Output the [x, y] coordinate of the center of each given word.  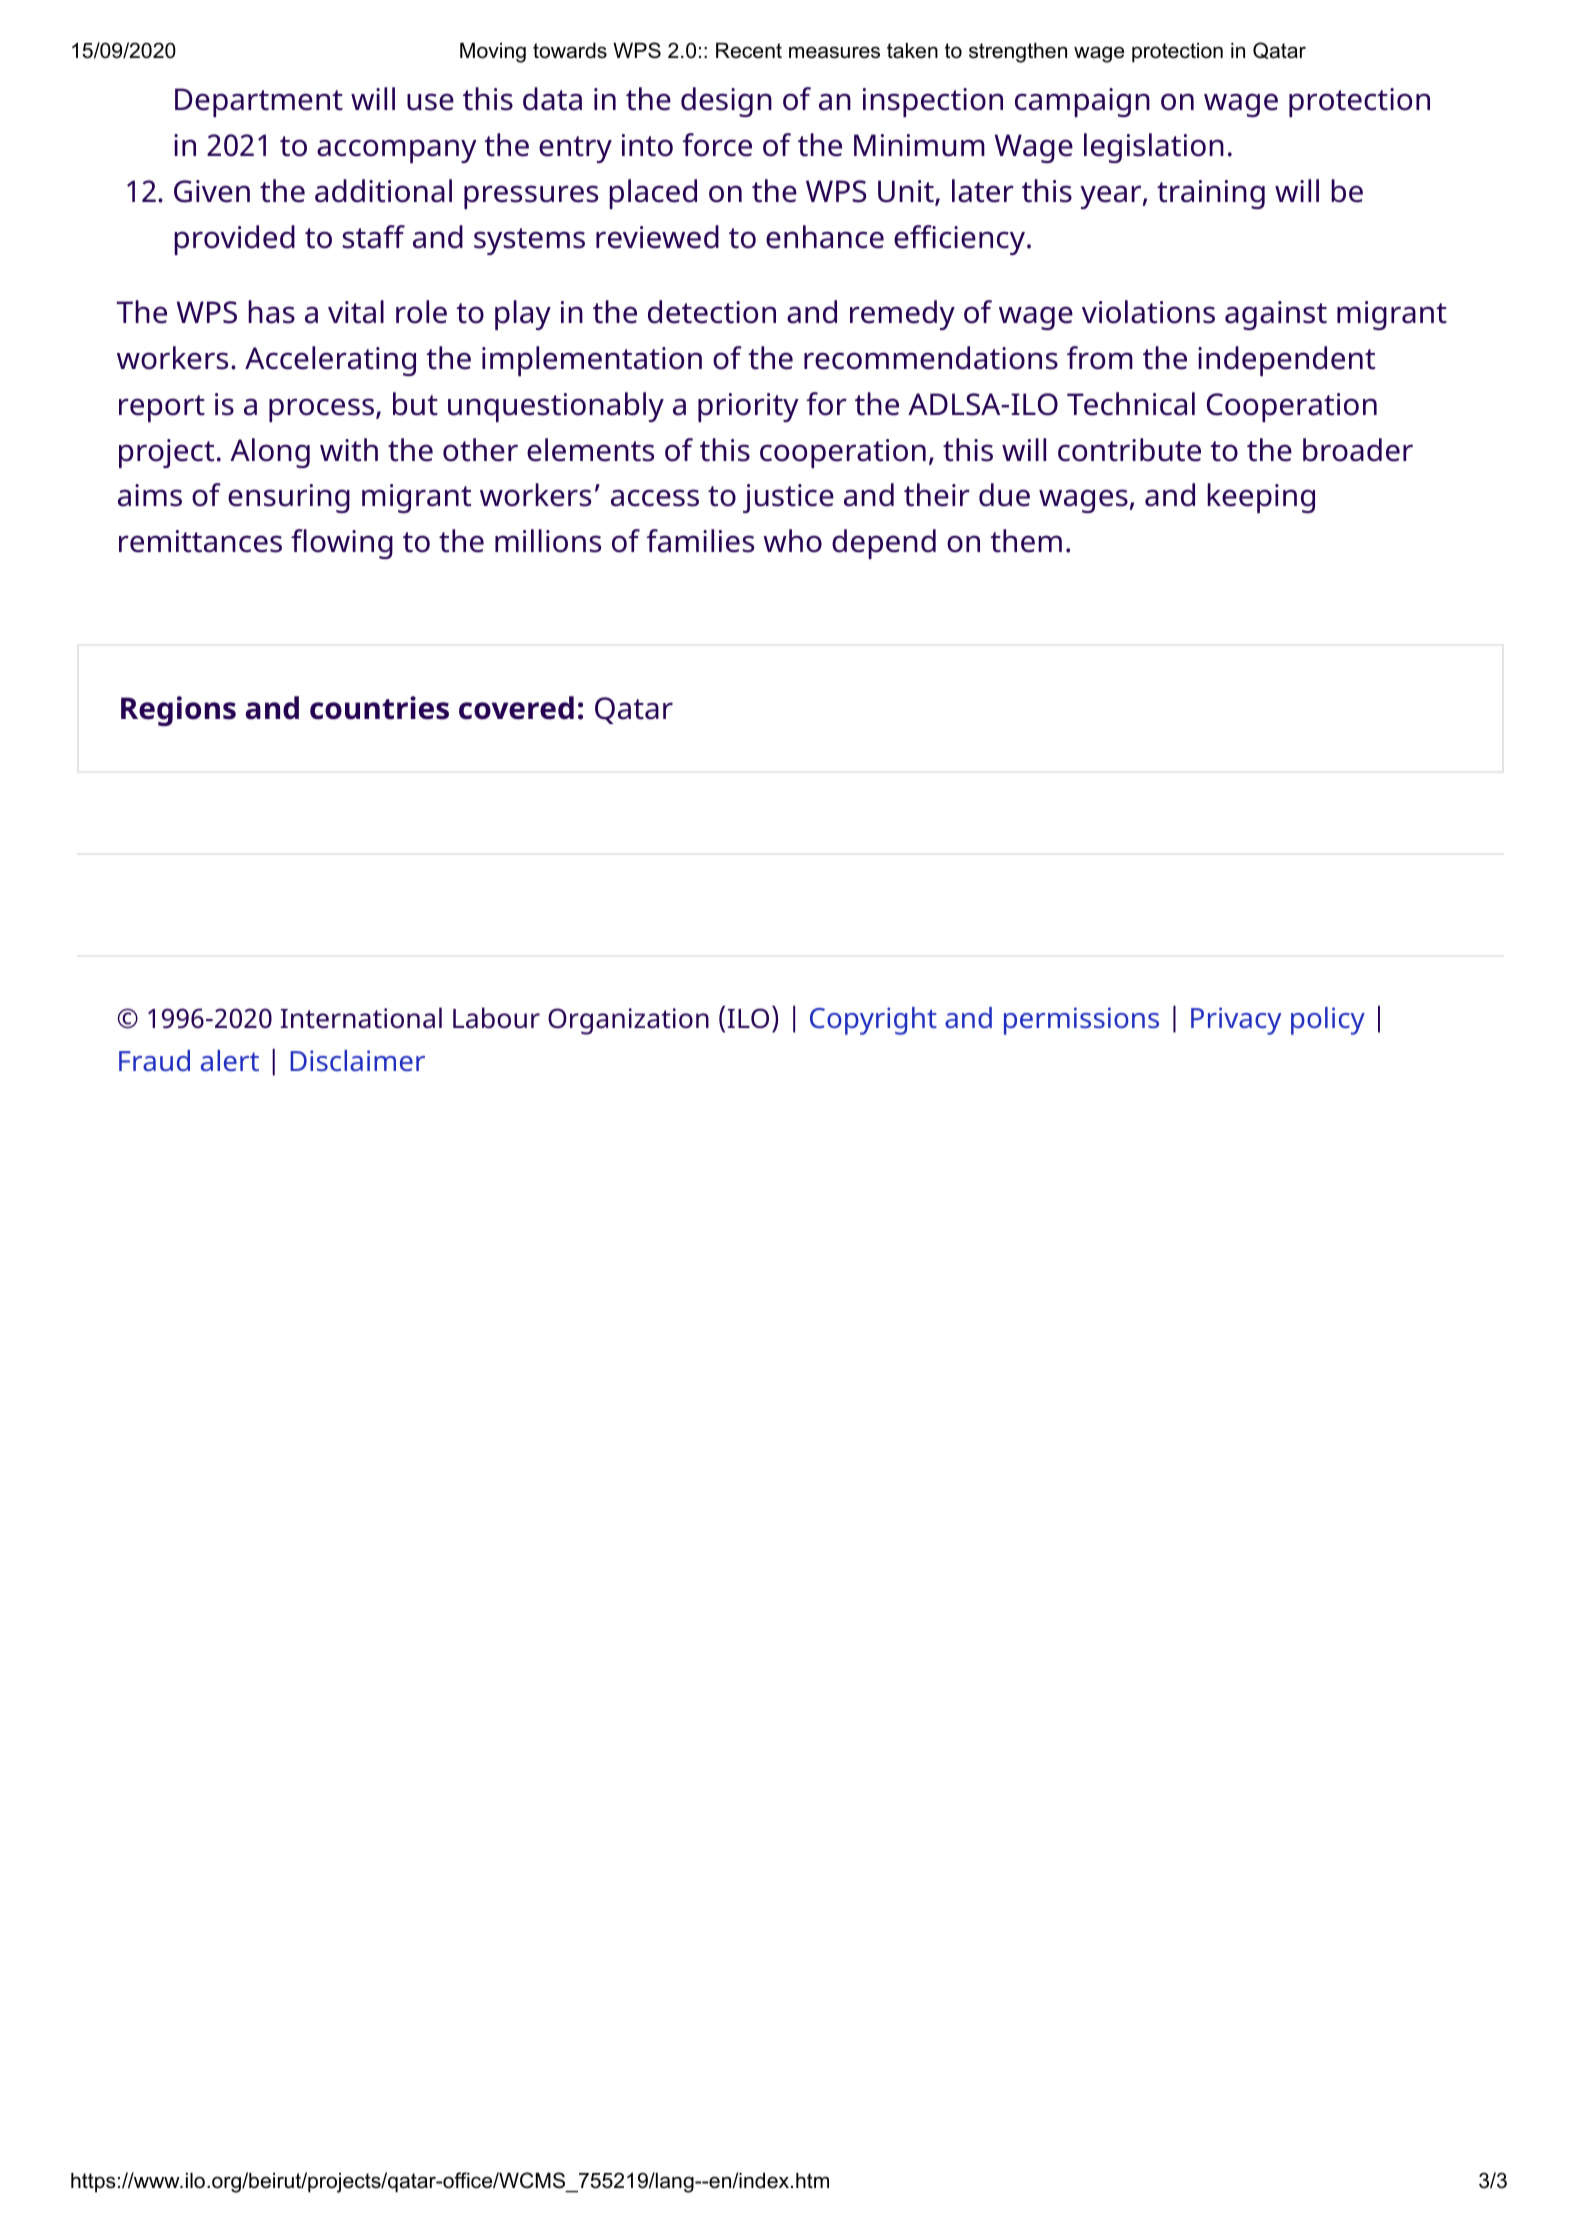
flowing [342, 544]
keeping [1261, 498]
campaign [1082, 102]
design [726, 102]
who [792, 541]
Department [259, 102]
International [361, 1018]
